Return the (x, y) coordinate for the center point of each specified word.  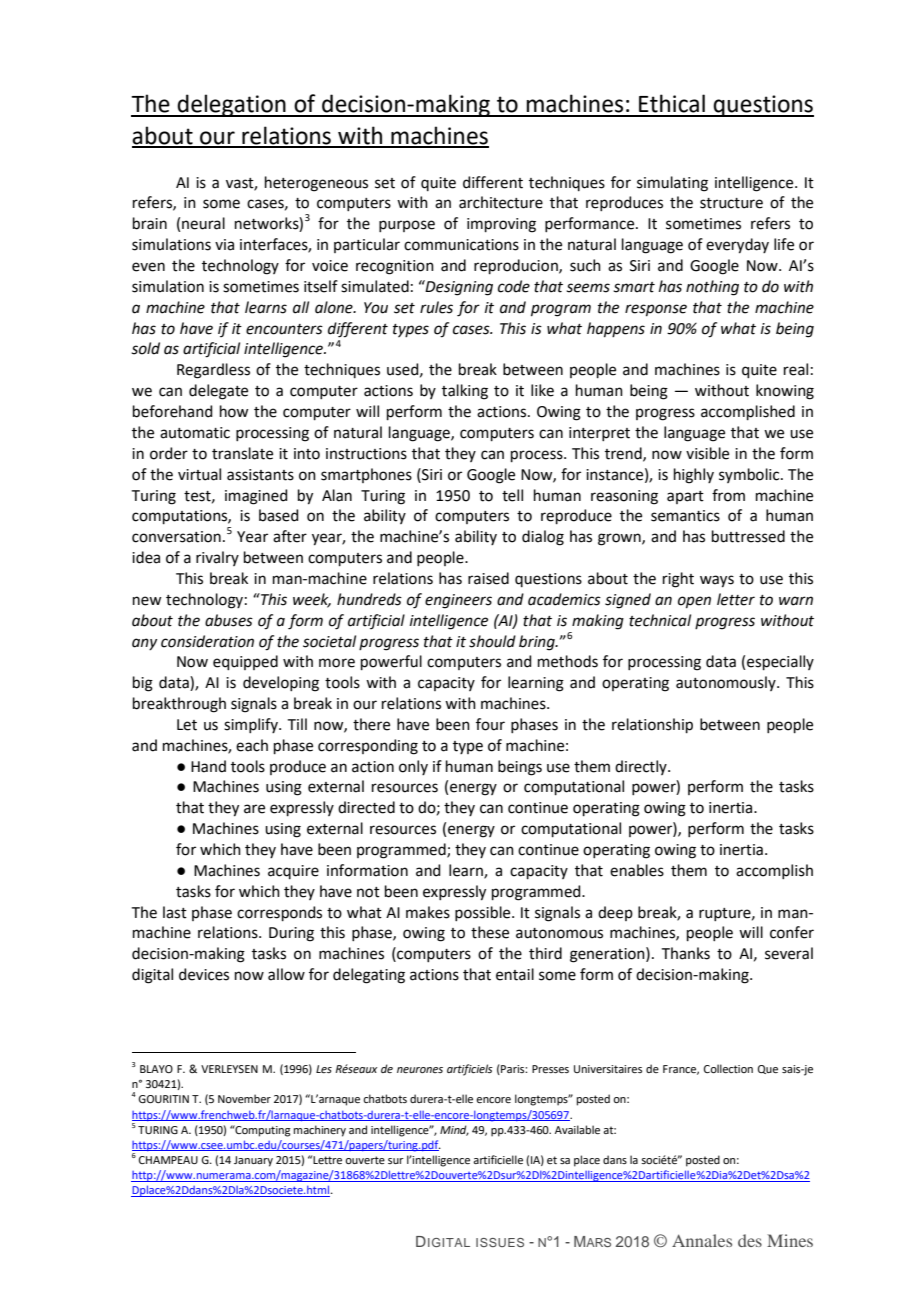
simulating (672, 184)
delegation (231, 105)
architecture (501, 202)
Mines (790, 1240)
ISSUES (500, 1242)
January (253, 1161)
